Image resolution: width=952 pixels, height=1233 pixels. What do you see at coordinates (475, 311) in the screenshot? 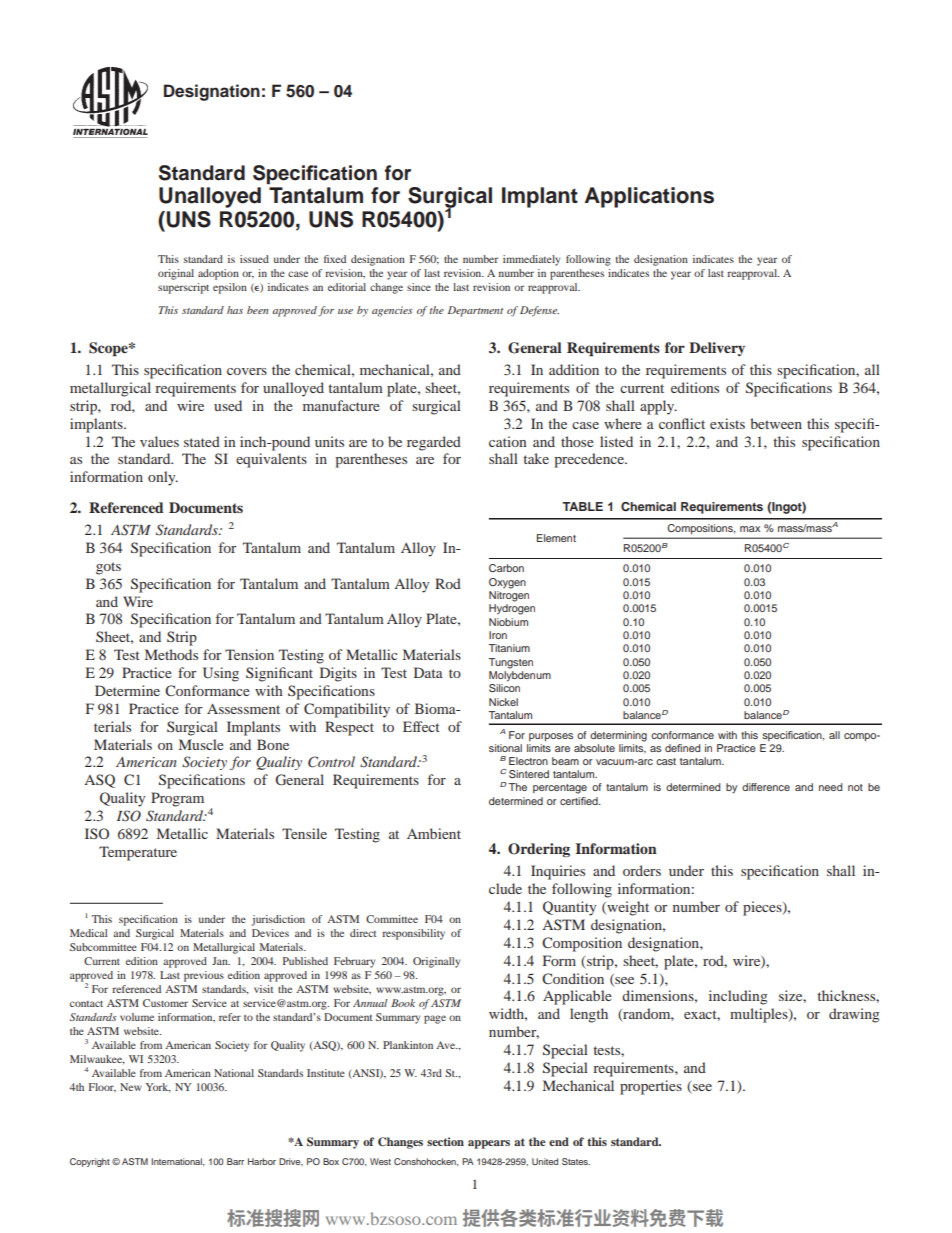
I see `Department` at bounding box center [475, 311].
